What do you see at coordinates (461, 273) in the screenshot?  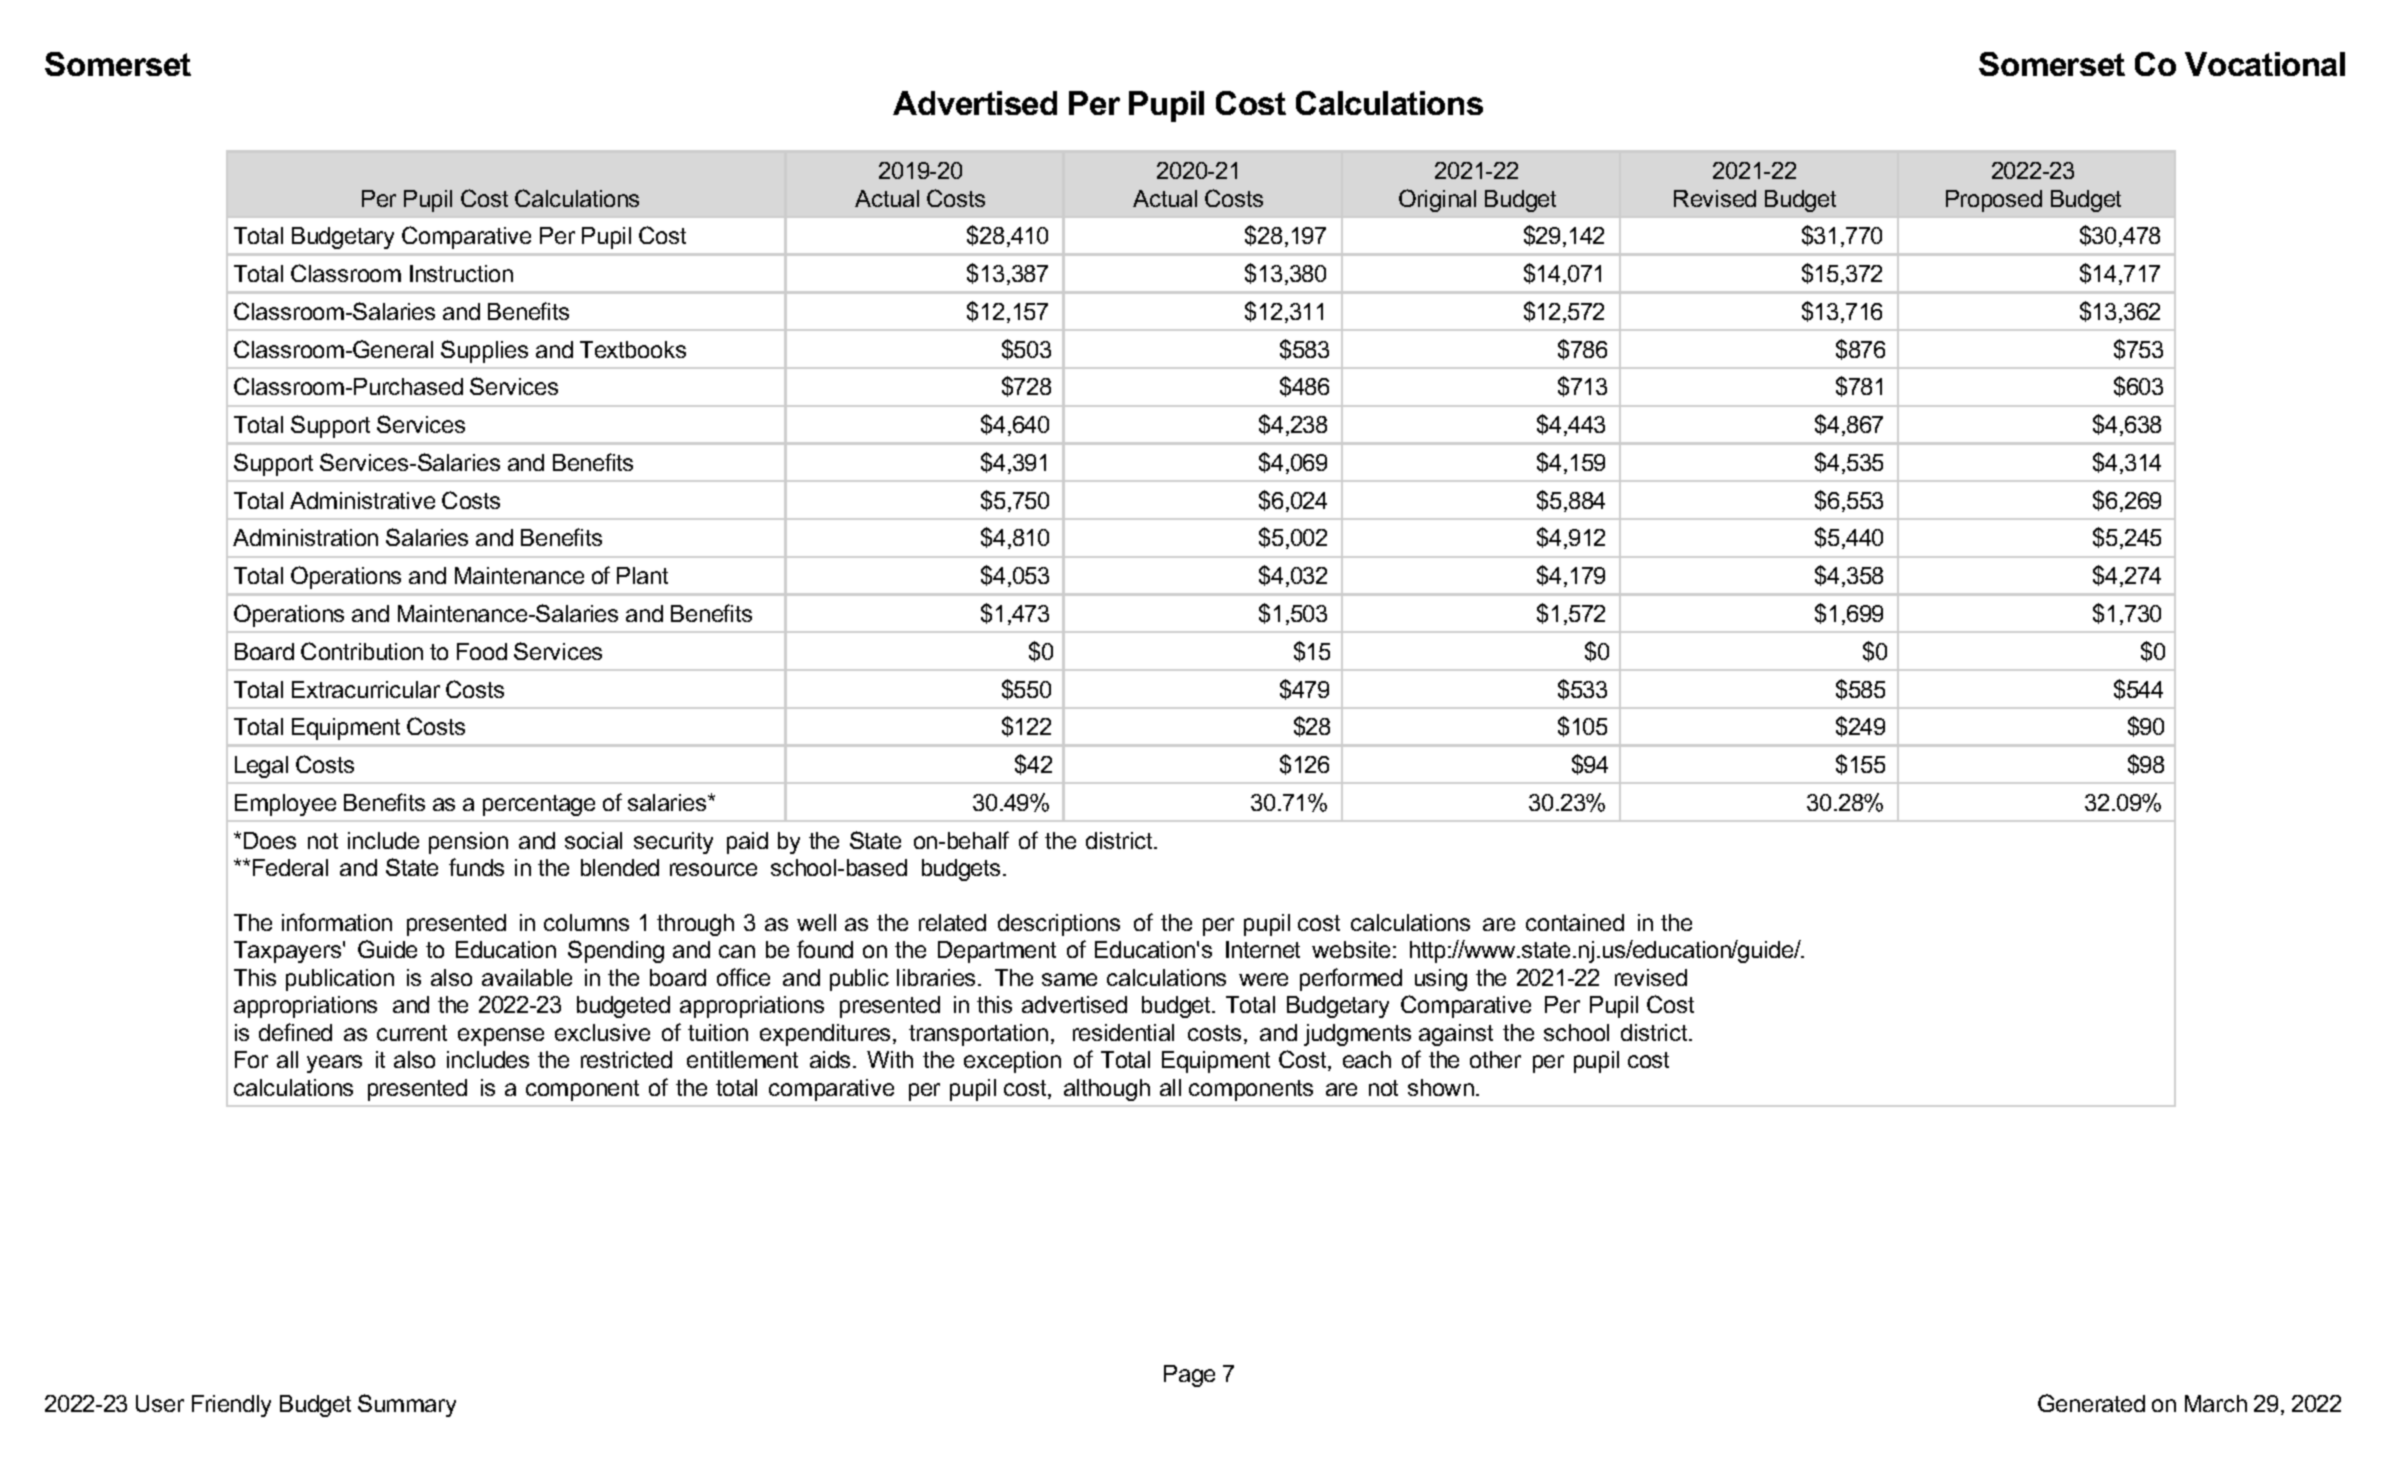 I see `Instruction` at bounding box center [461, 273].
